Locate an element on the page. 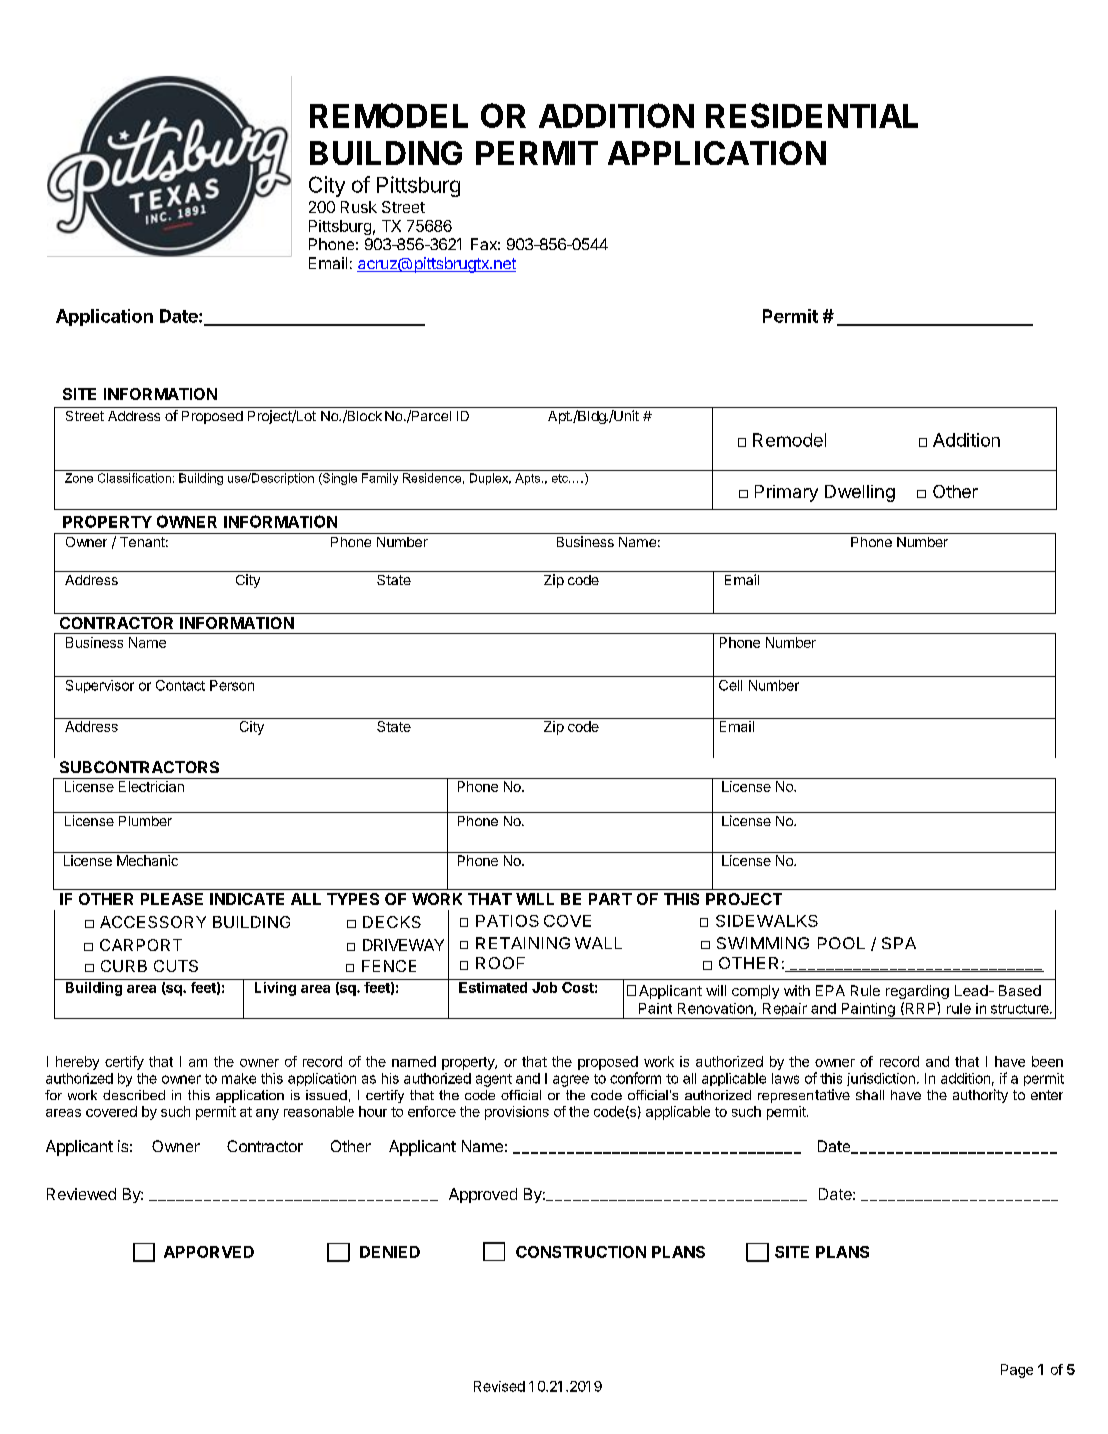  CUTS is located at coordinates (176, 966).
